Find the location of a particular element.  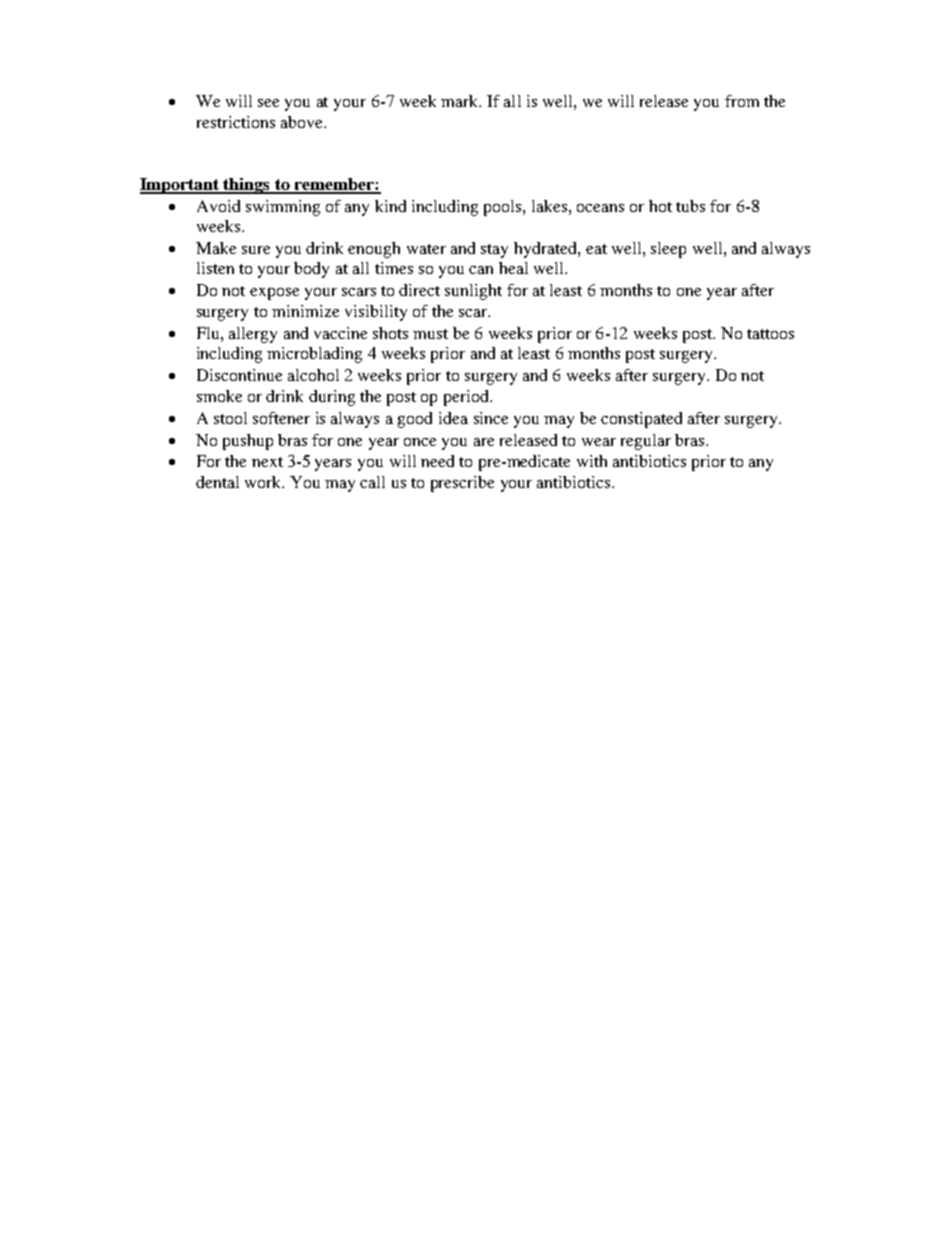

sunlight is located at coordinates (473, 292).
